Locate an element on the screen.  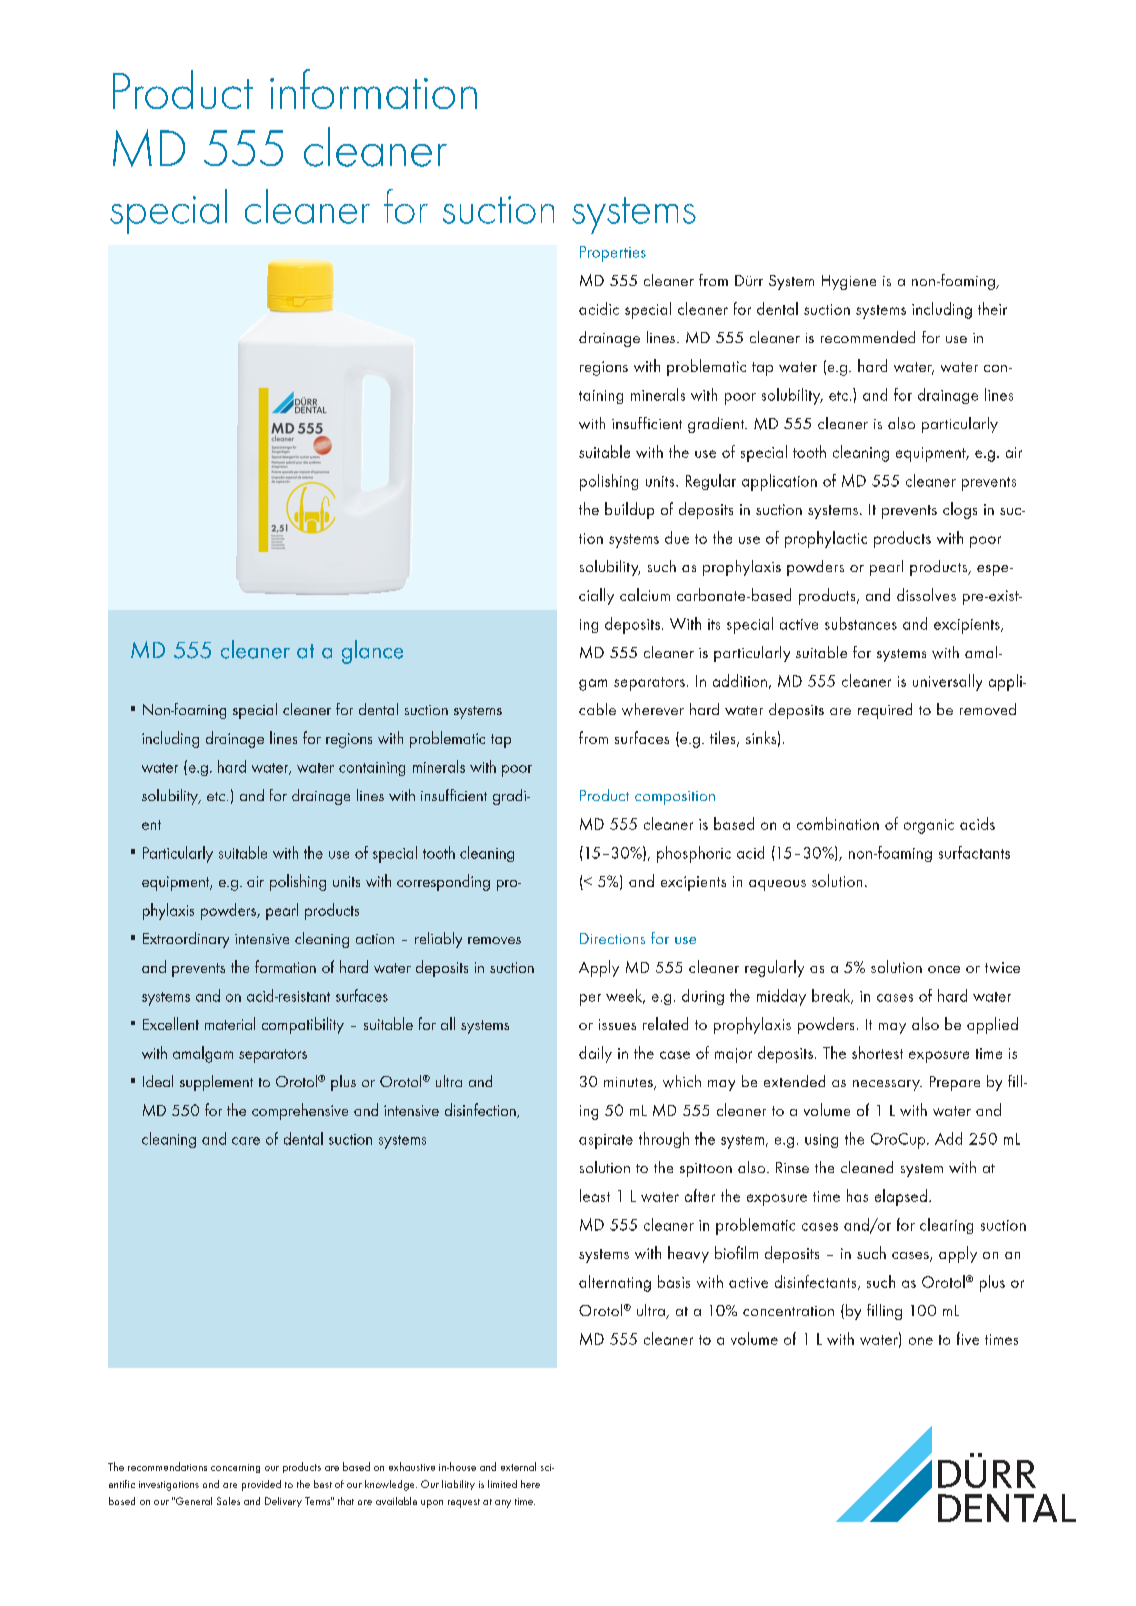
phosphoric is located at coordinates (694, 854).
